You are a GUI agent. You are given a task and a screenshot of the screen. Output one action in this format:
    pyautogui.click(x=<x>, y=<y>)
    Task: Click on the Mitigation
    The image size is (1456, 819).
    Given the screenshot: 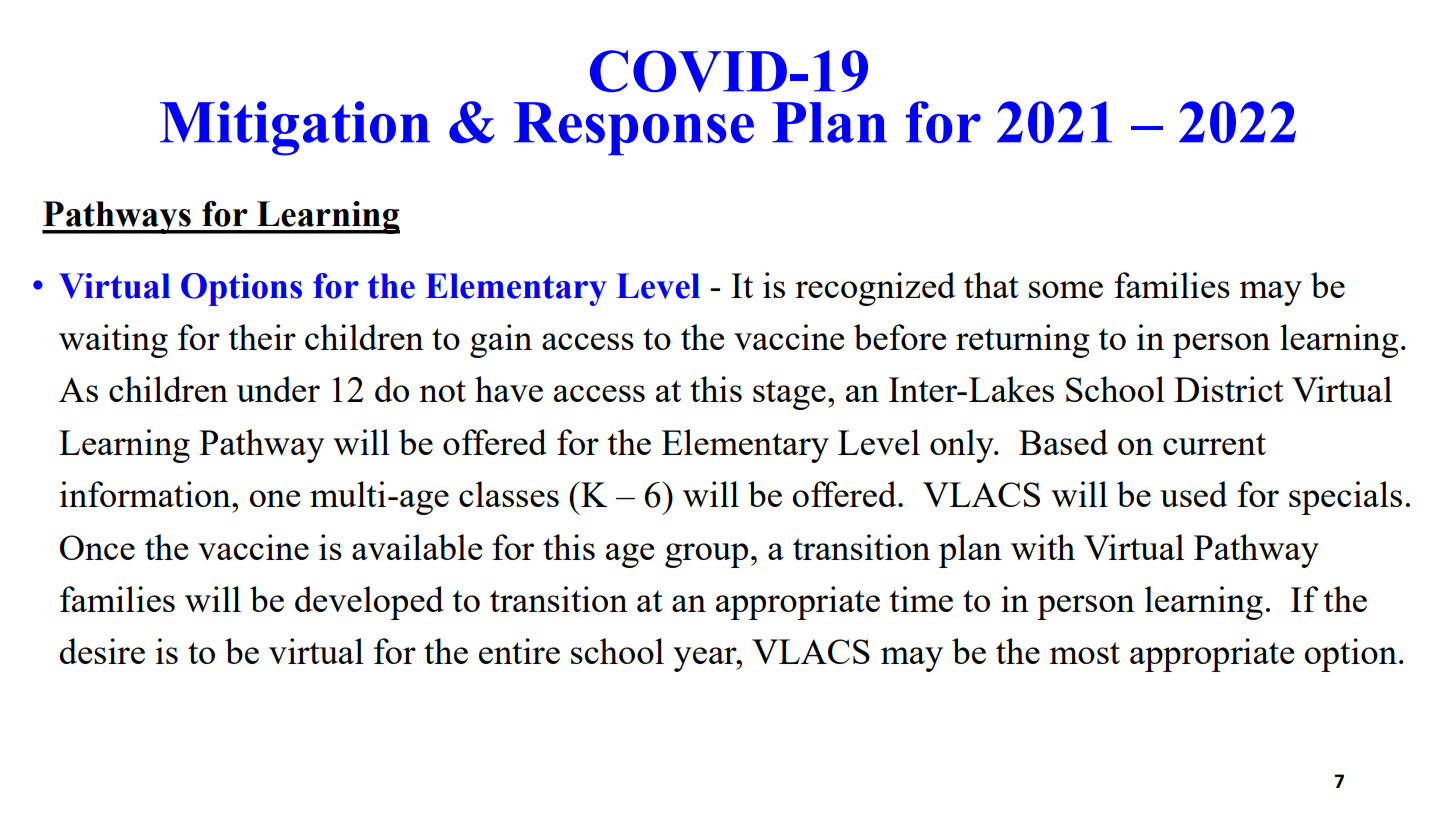 What is the action you would take?
    pyautogui.click(x=295, y=128)
